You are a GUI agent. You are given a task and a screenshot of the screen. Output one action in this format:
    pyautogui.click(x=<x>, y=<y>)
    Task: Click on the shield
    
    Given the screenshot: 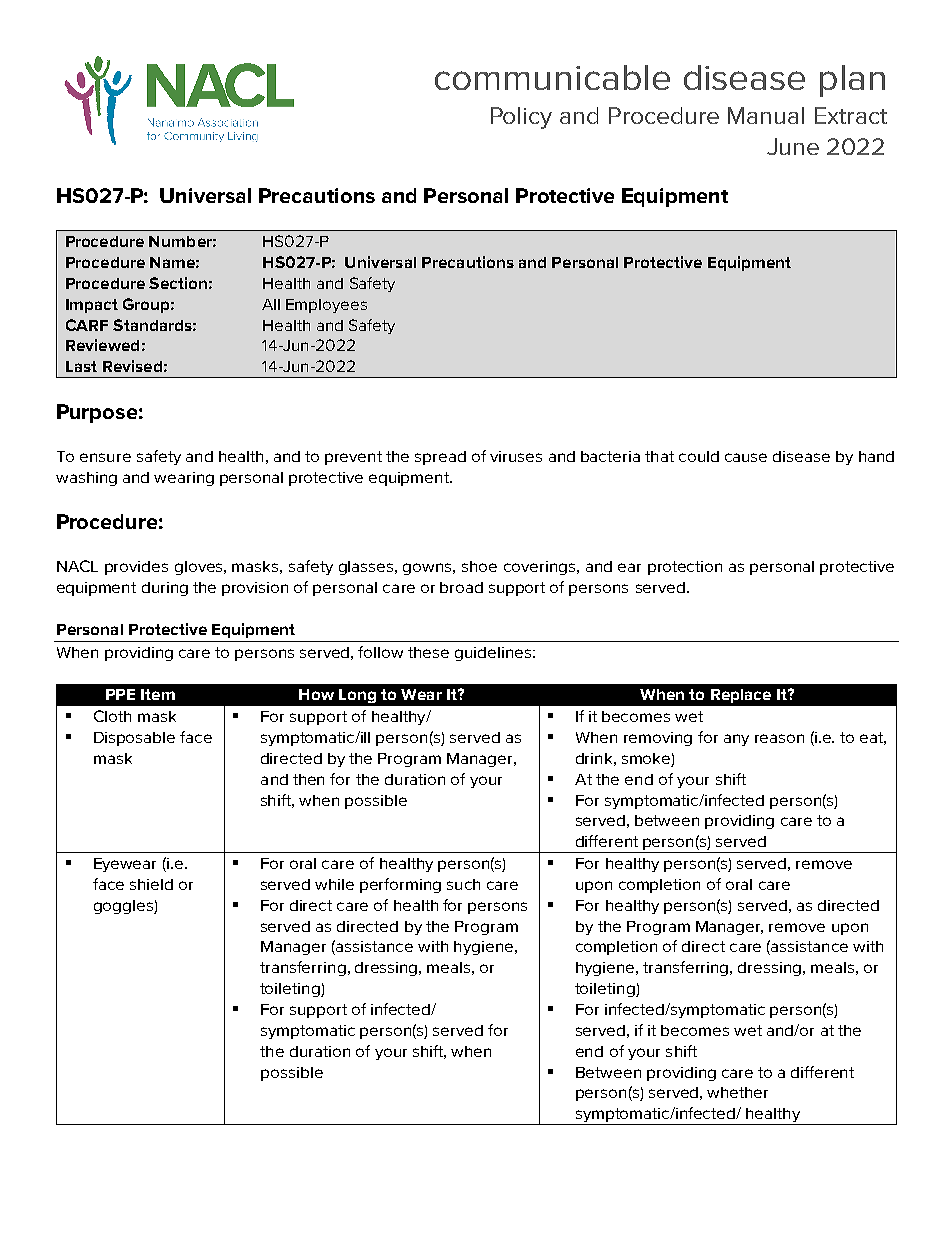 What is the action you would take?
    pyautogui.click(x=151, y=884)
